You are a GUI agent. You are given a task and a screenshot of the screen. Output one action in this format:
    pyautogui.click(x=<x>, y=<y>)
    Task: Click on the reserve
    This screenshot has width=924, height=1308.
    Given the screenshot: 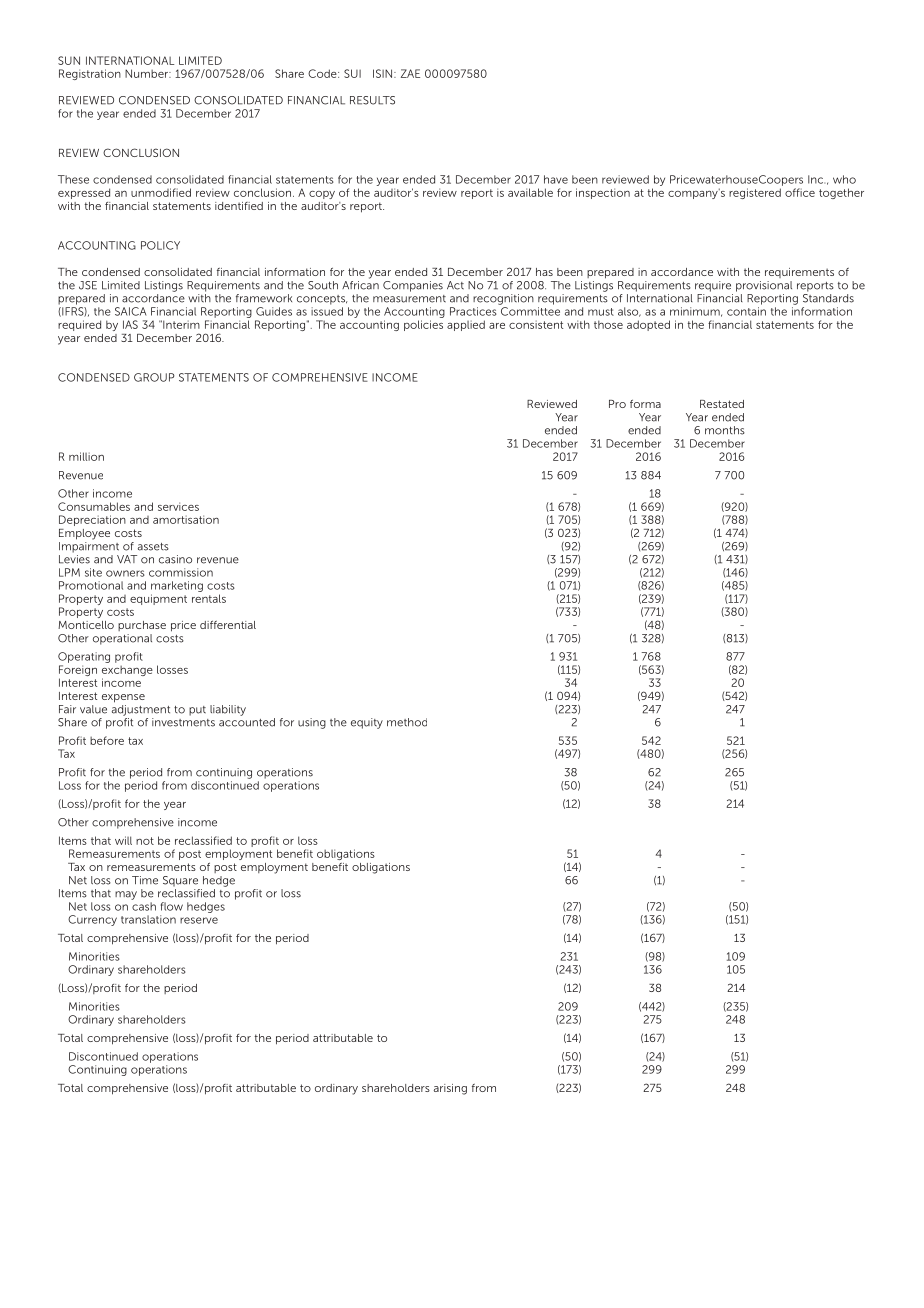 What is the action you would take?
    pyautogui.click(x=199, y=920)
